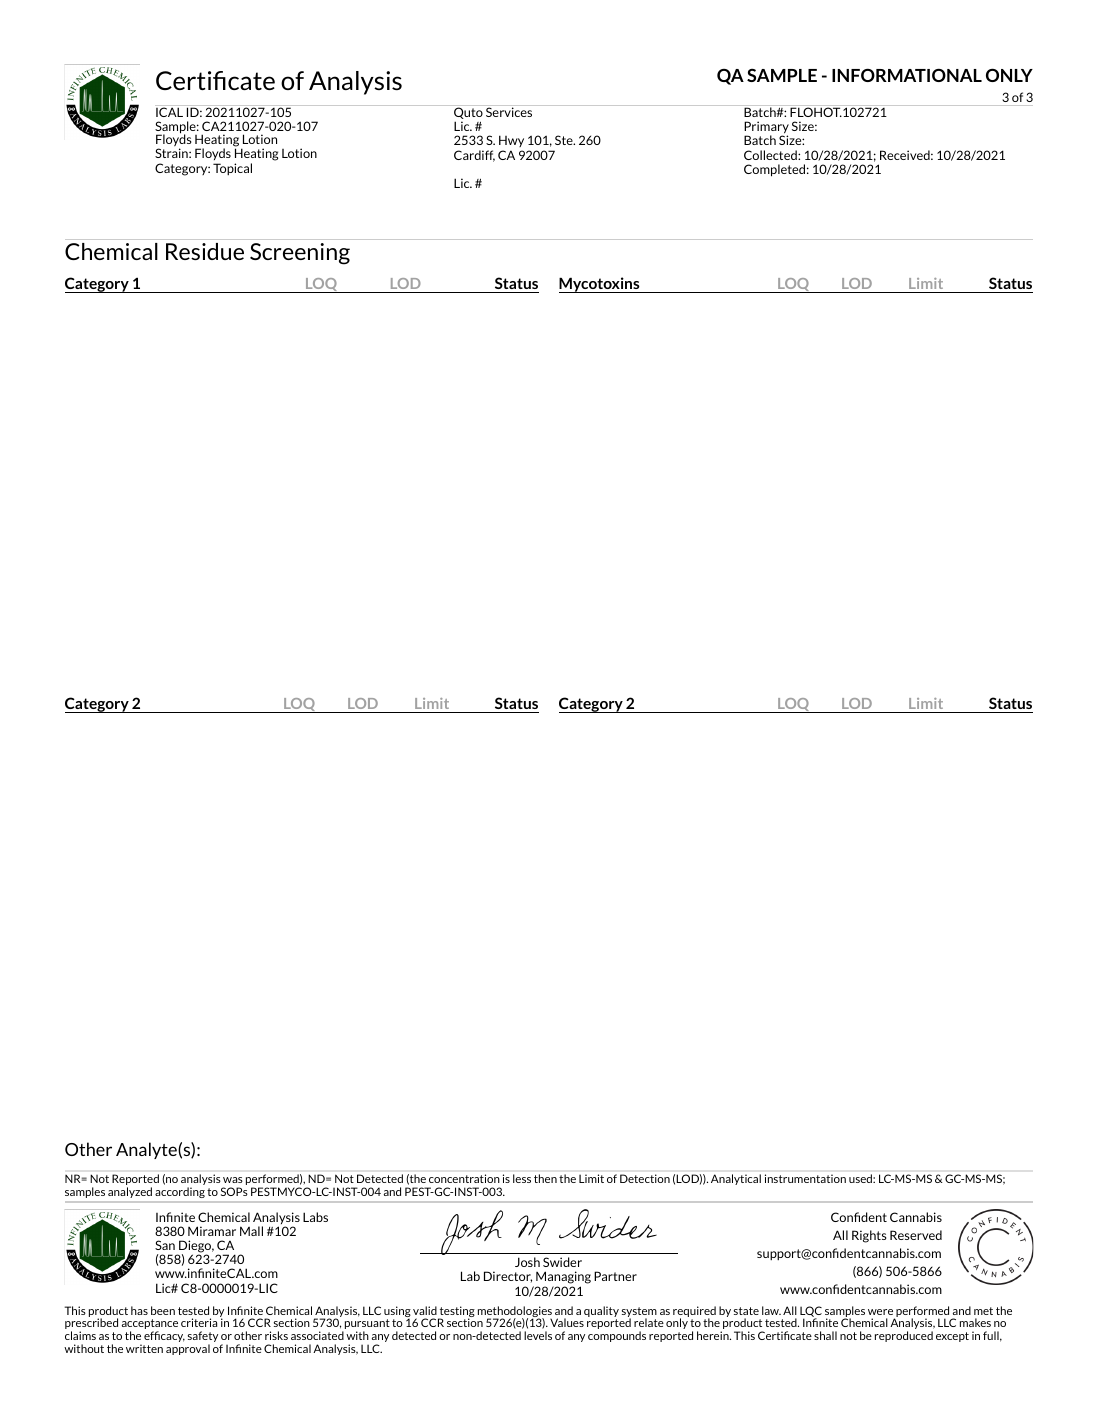  I want to click on Screening, so click(300, 254).
